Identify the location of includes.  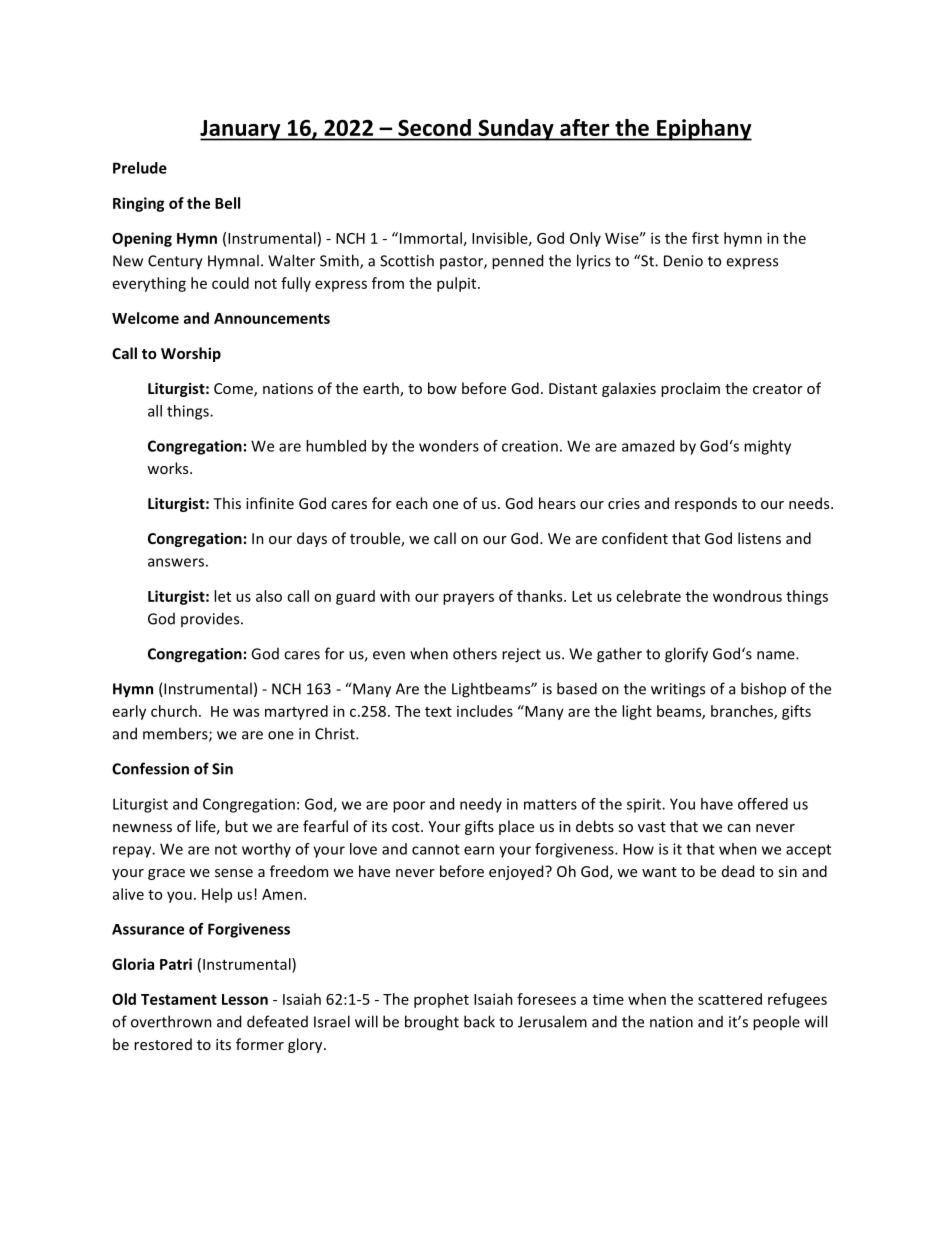
(485, 711).
